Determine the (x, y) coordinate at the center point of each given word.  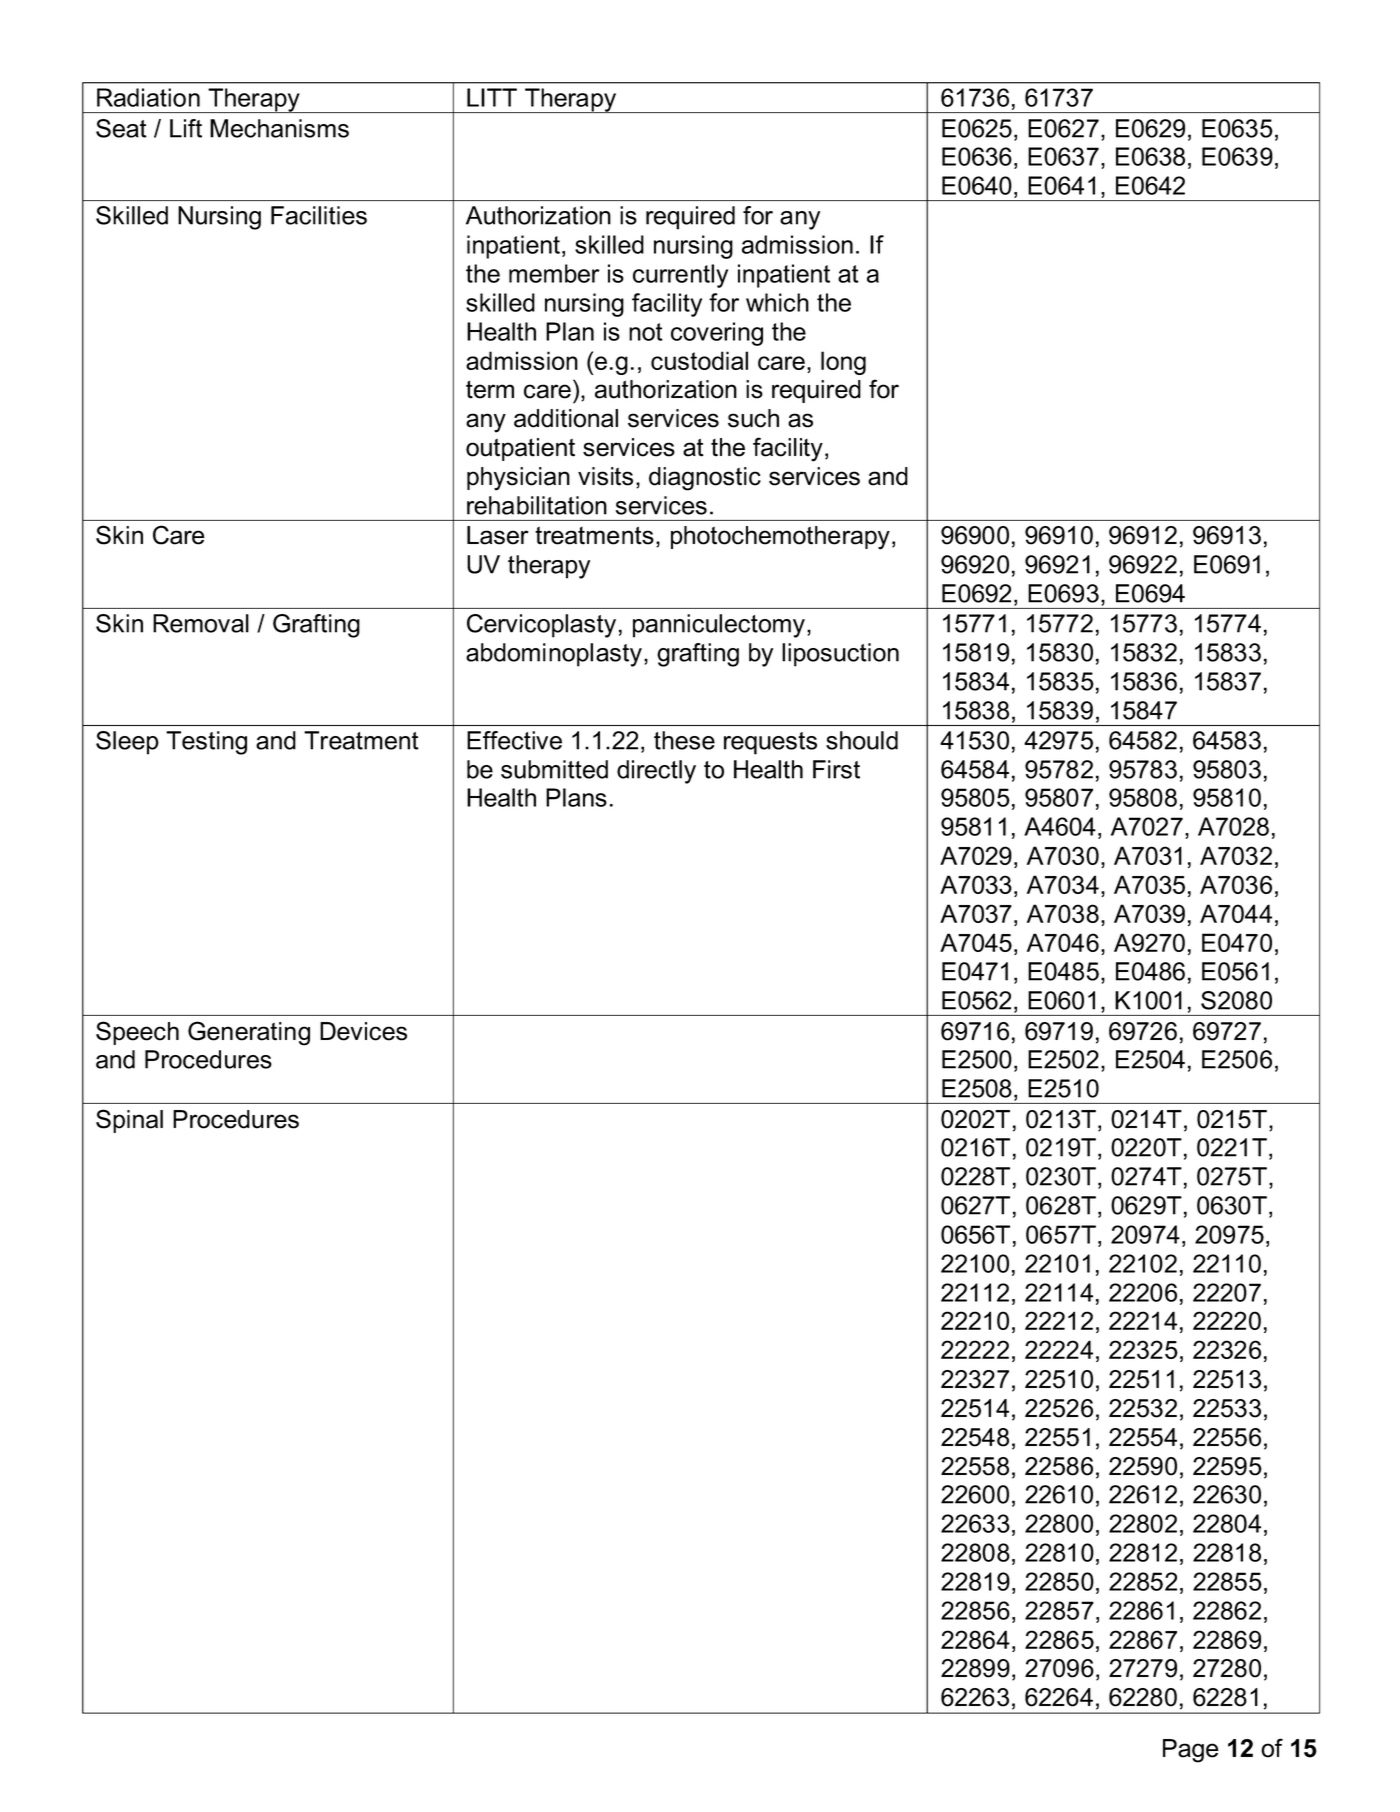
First (836, 769)
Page (1191, 1751)
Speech (137, 1033)
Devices (363, 1031)
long (843, 363)
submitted (554, 769)
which (777, 302)
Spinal (129, 1121)
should (862, 740)
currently (680, 276)
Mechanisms (279, 128)
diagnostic (705, 479)
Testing (206, 743)
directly (656, 772)
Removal (201, 623)
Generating (249, 1033)
